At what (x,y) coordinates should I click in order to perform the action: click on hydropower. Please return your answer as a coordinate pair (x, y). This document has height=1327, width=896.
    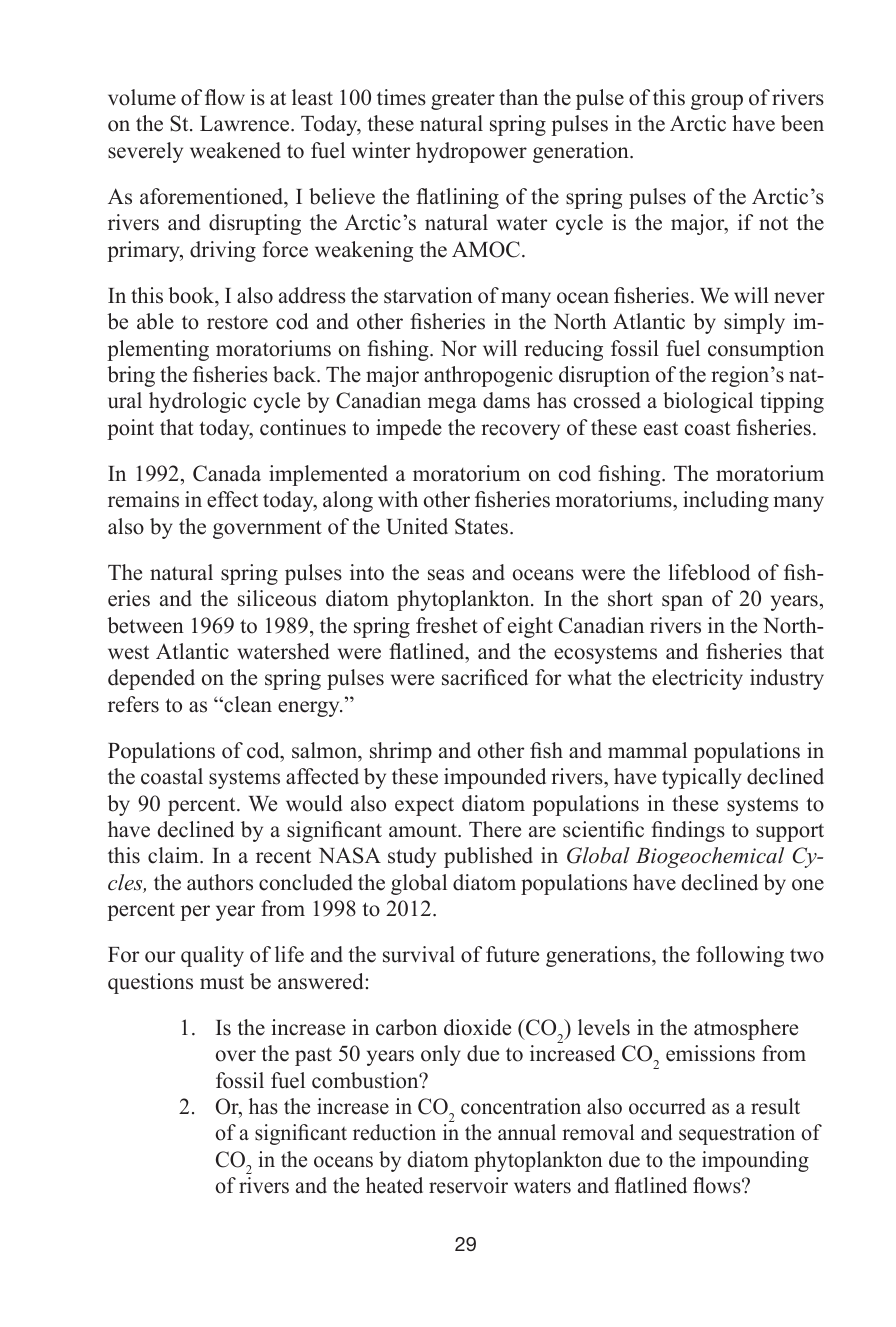
    Looking at the image, I should click on (471, 152).
